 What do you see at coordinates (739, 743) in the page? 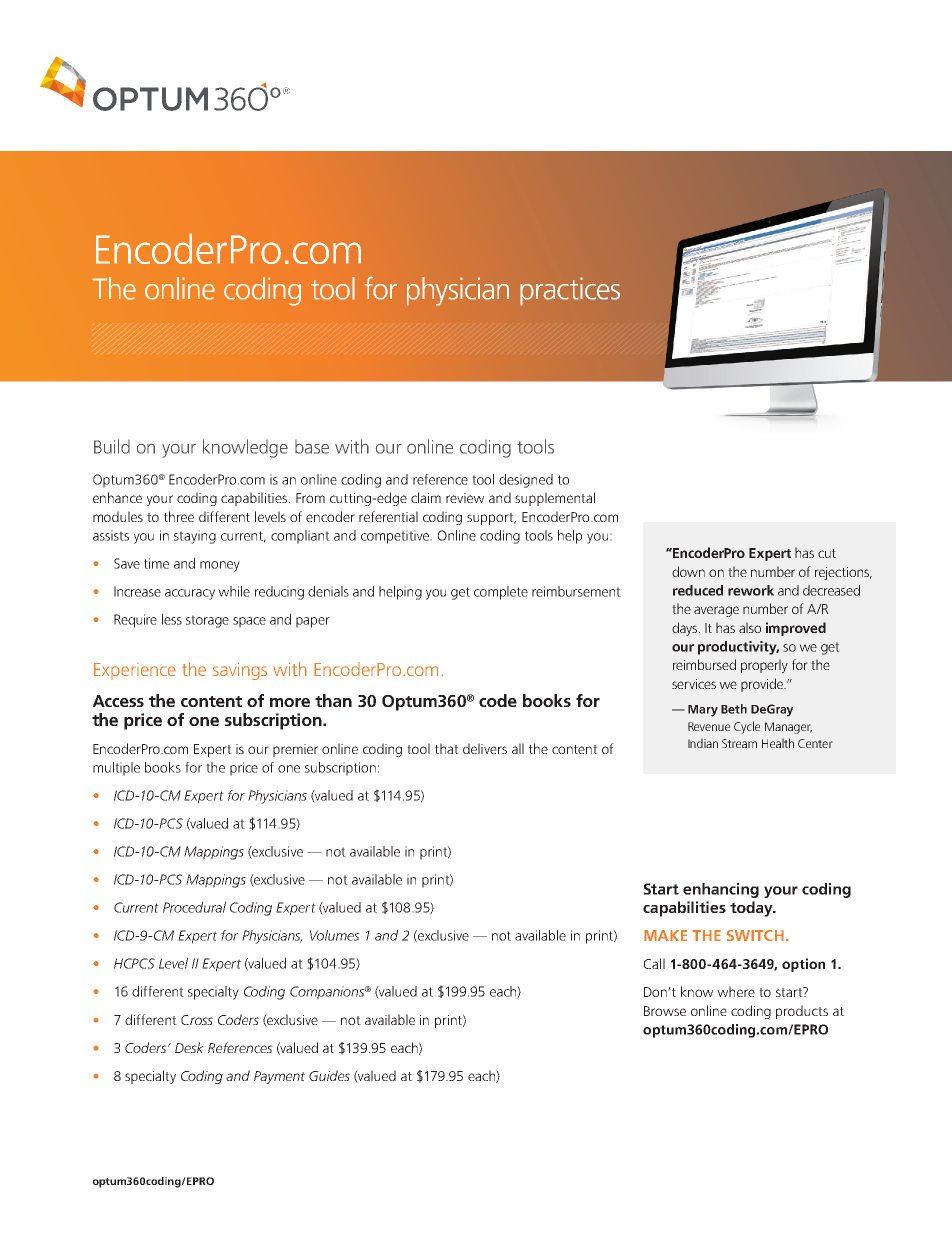
I see `Stream` at bounding box center [739, 743].
